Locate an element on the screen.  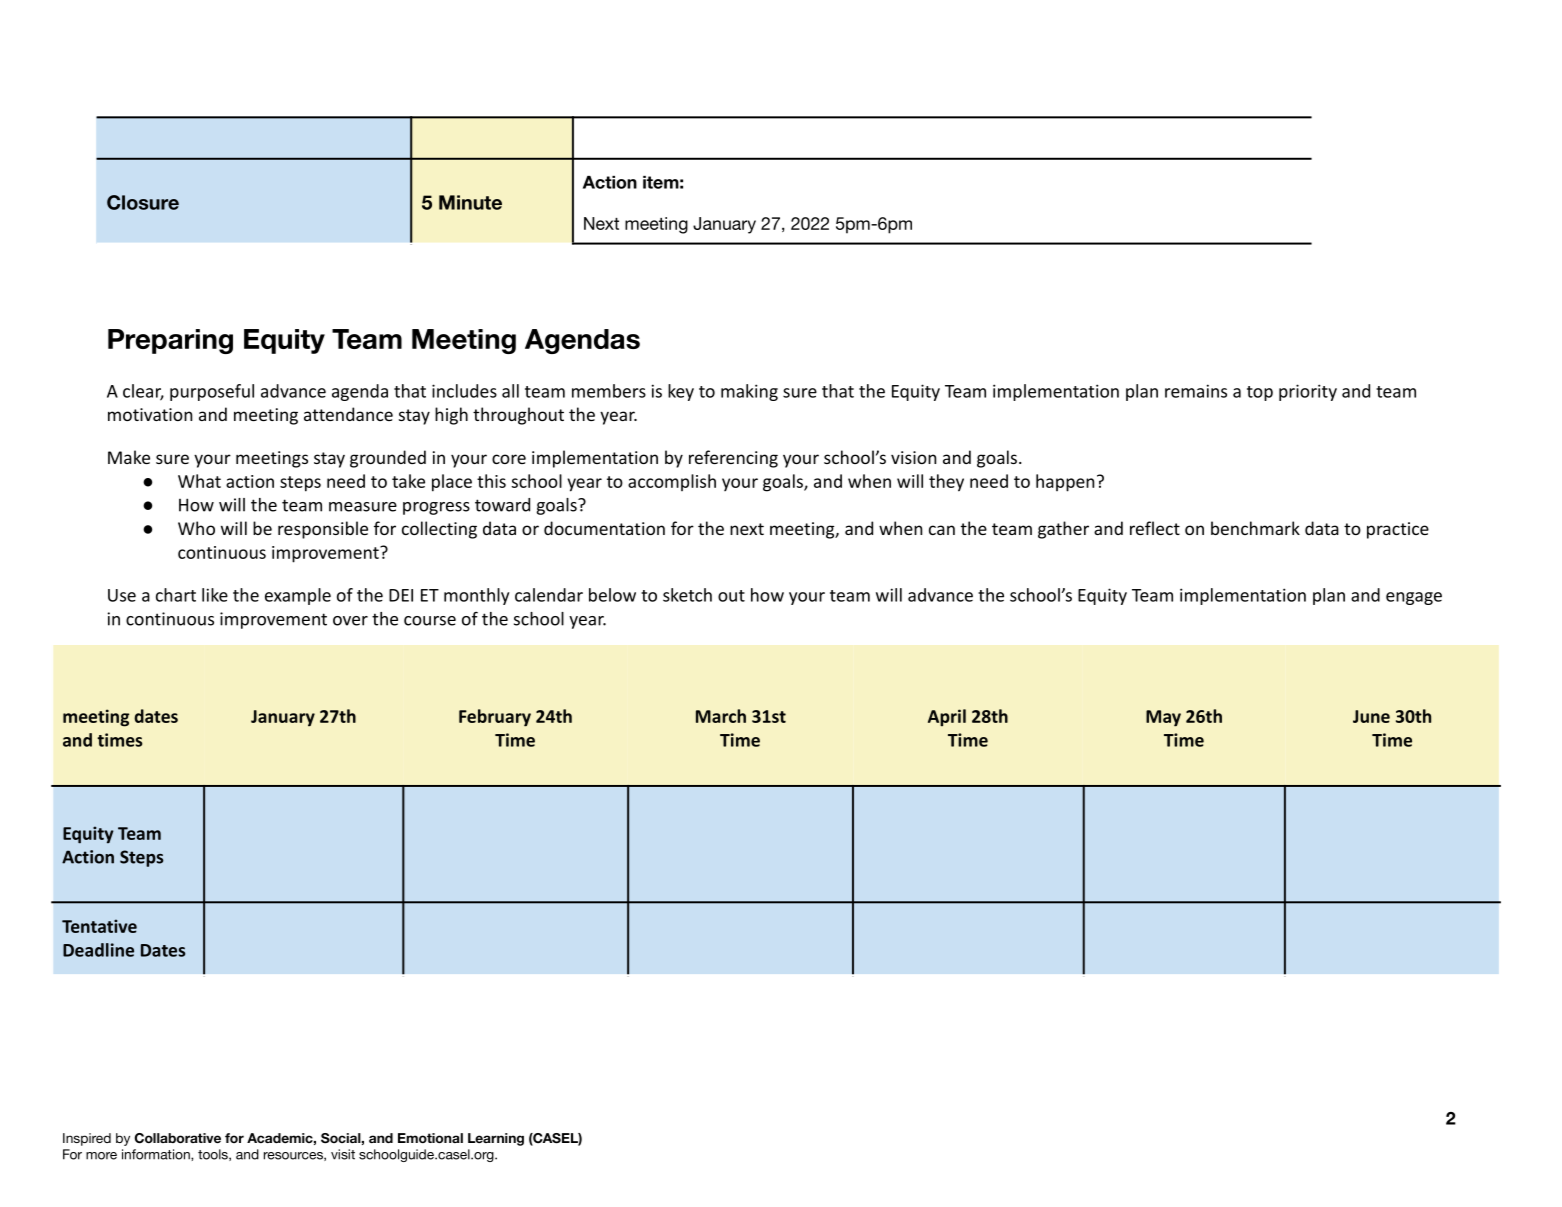
March is located at coordinates (721, 716).
